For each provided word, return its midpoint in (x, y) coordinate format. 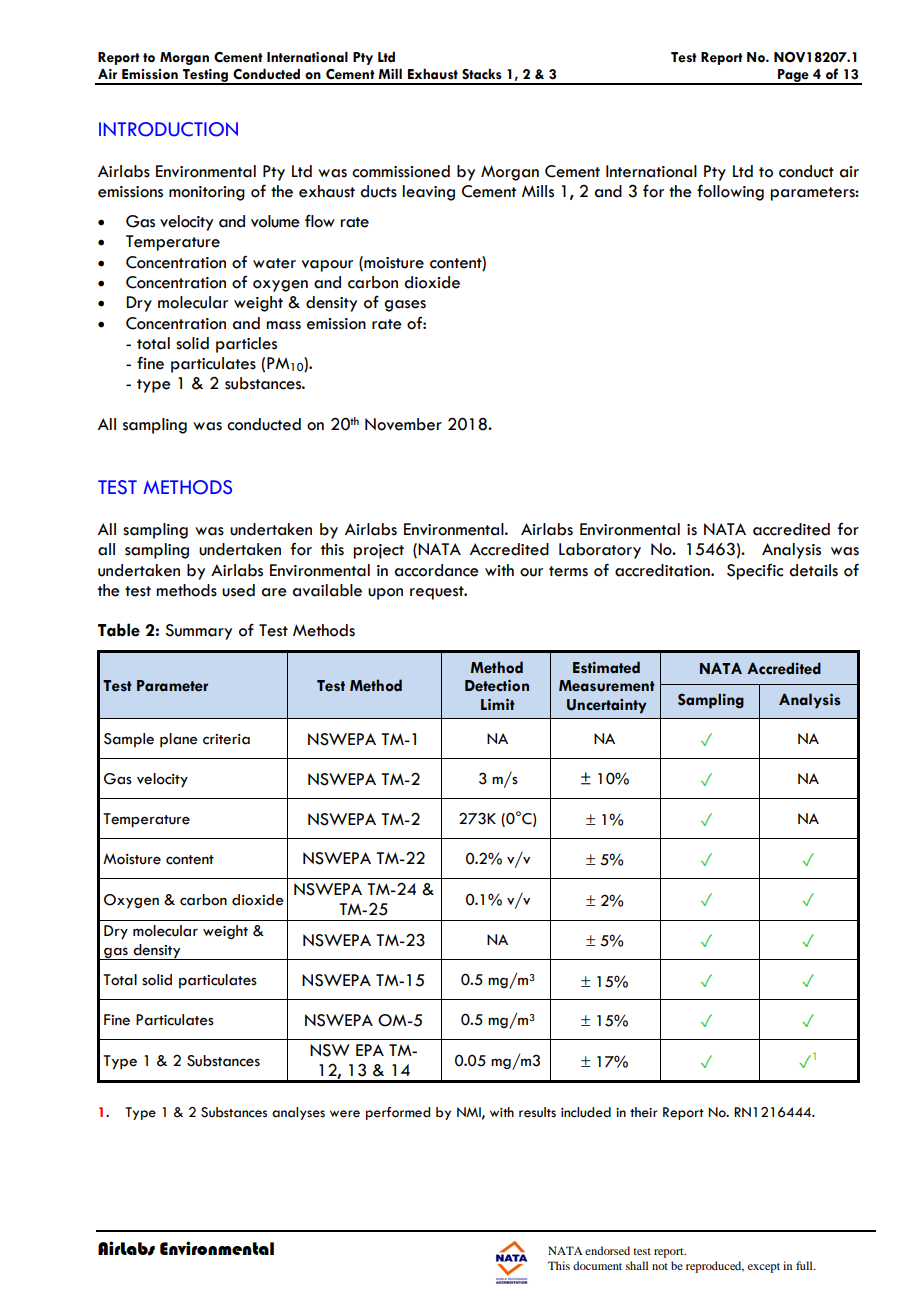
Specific (755, 571)
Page (793, 76)
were (345, 1114)
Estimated (606, 667)
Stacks (482, 74)
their (644, 1112)
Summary (198, 632)
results (537, 1112)
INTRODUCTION (168, 129)
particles (246, 345)
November (403, 424)
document (597, 1265)
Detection (497, 686)
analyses (298, 1113)
